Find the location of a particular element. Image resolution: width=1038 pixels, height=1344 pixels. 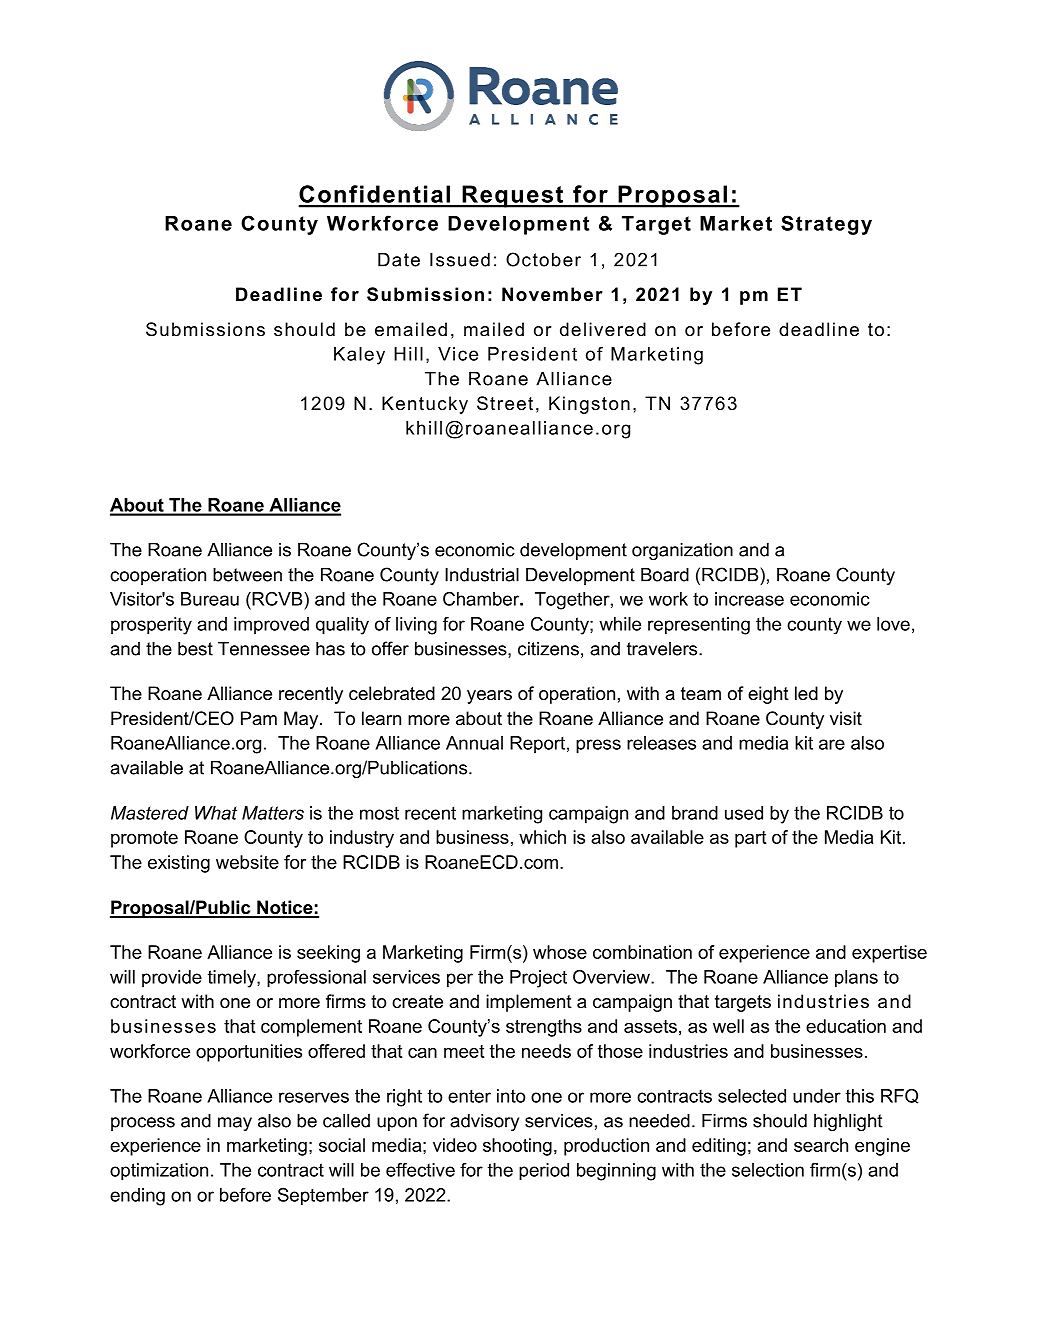

Industrial is located at coordinates (482, 575).
